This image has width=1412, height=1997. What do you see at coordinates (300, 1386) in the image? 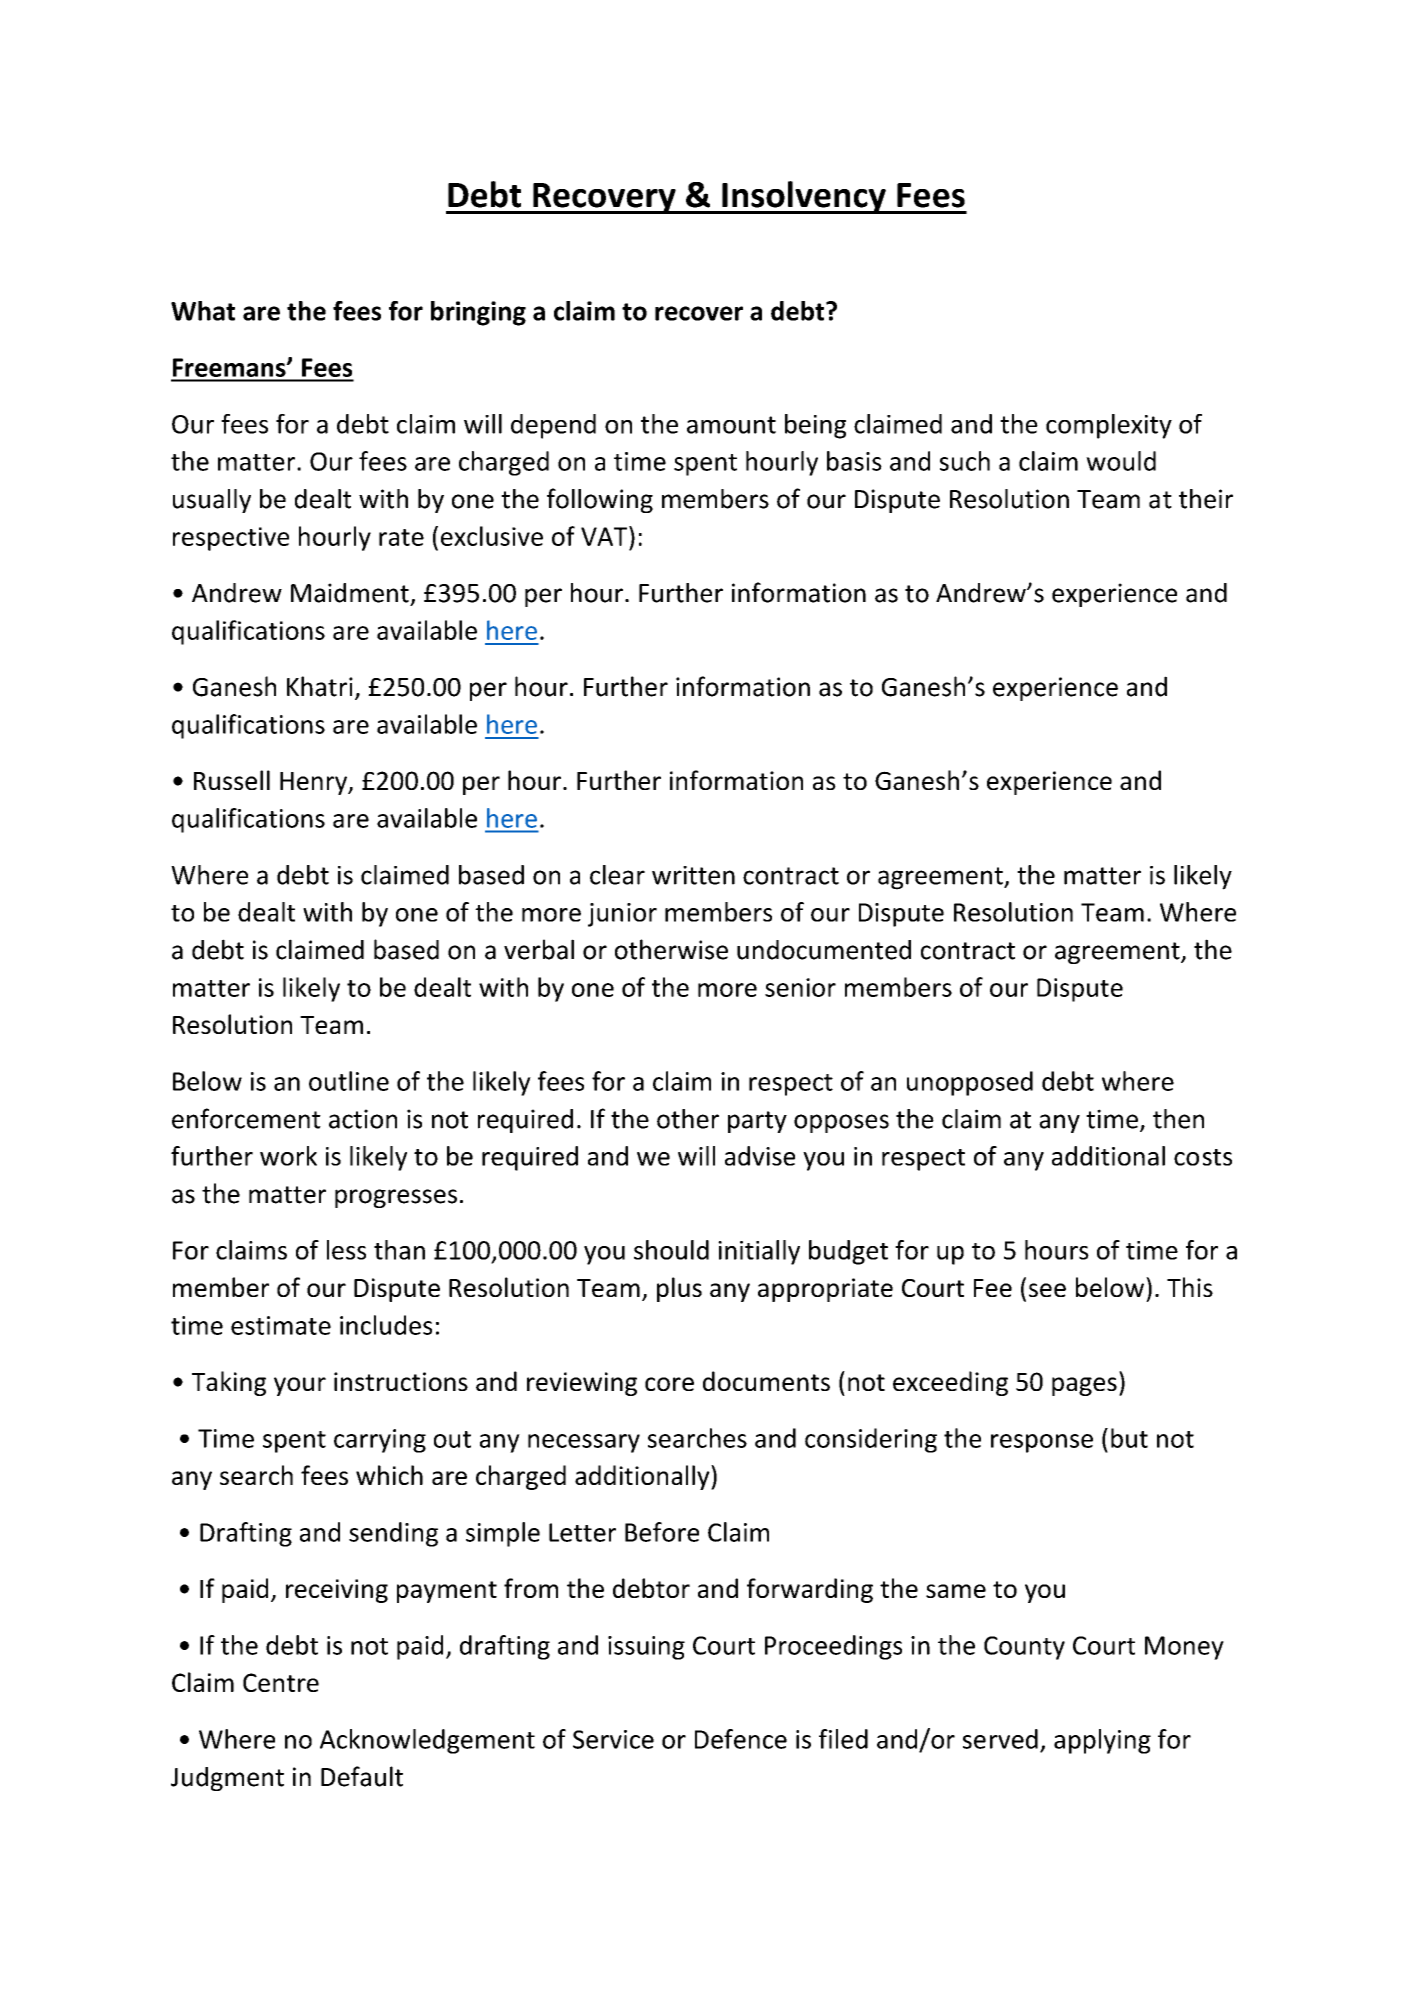
I see `your` at bounding box center [300, 1386].
